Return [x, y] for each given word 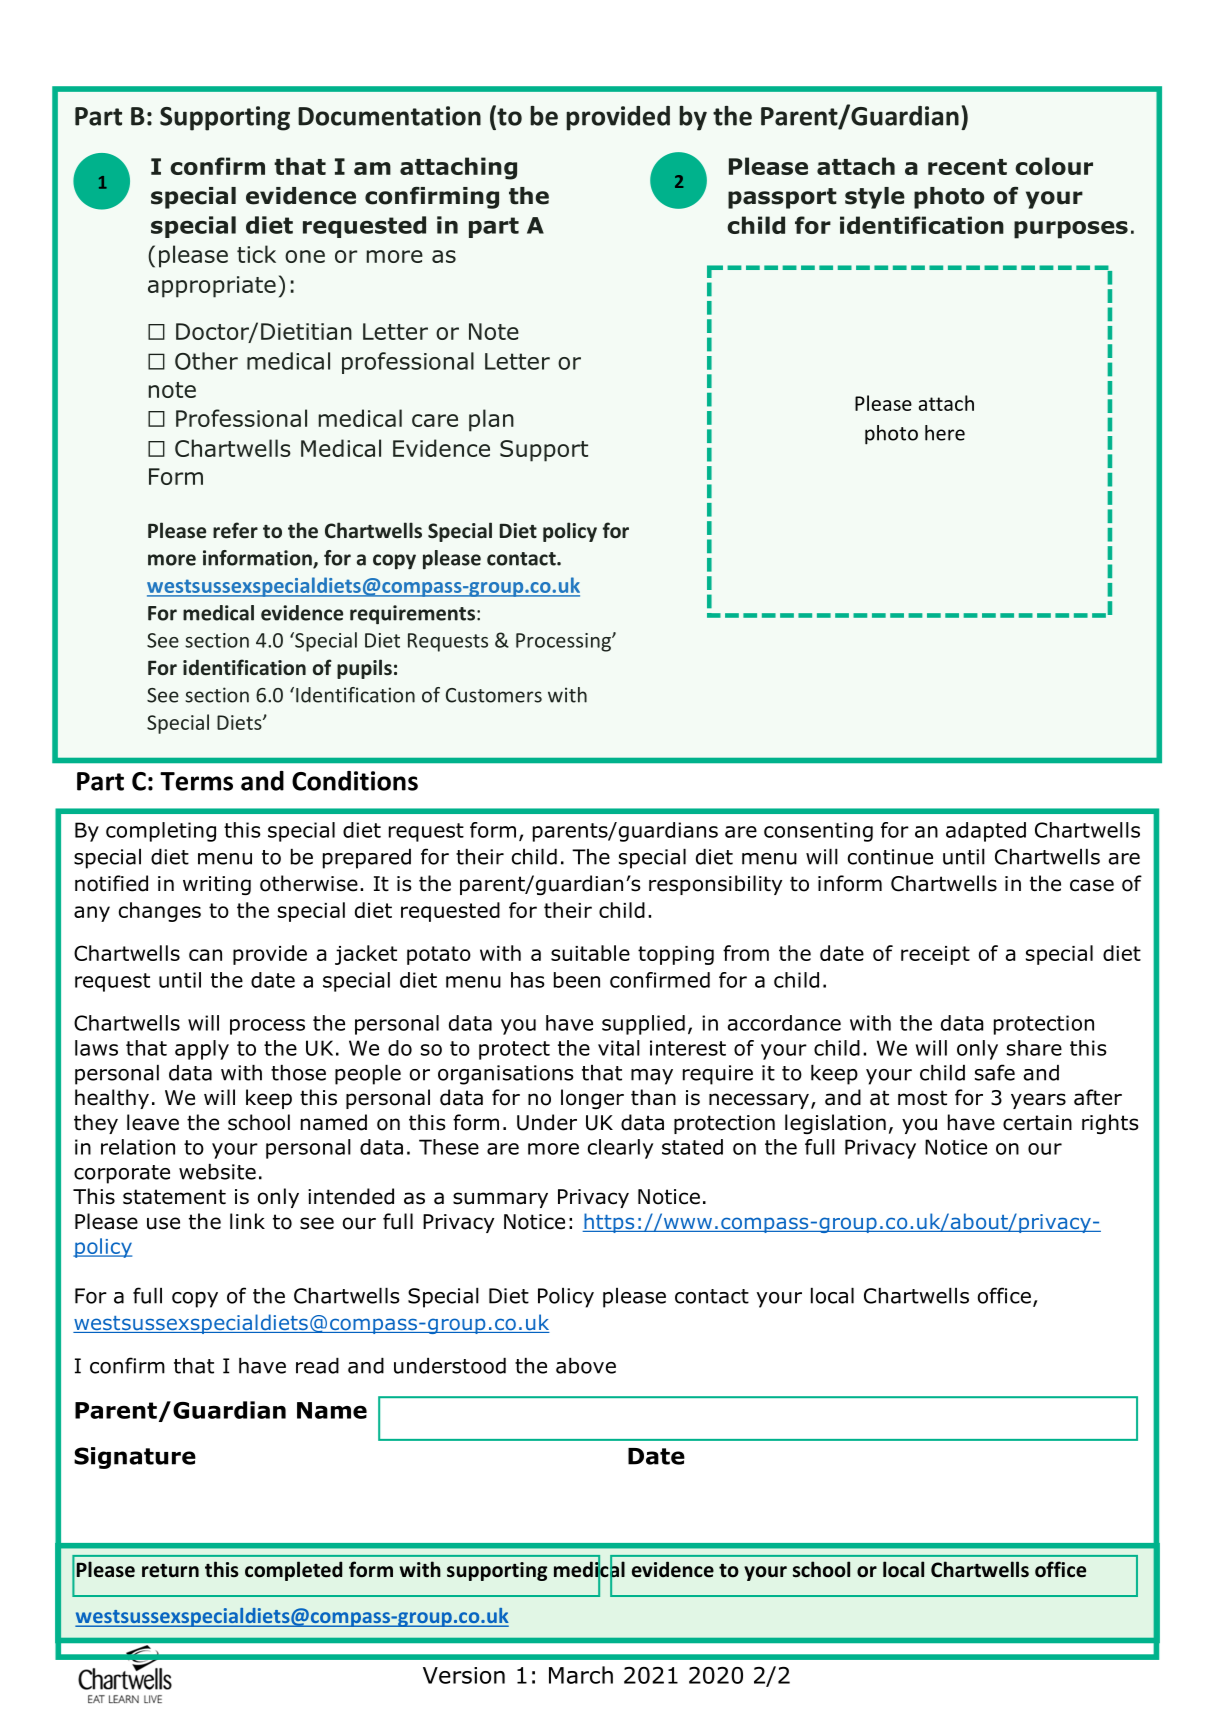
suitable [590, 953]
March [581, 1675]
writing [217, 885]
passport [782, 198]
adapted [986, 832]
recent [967, 167]
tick [256, 254]
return [170, 1571]
